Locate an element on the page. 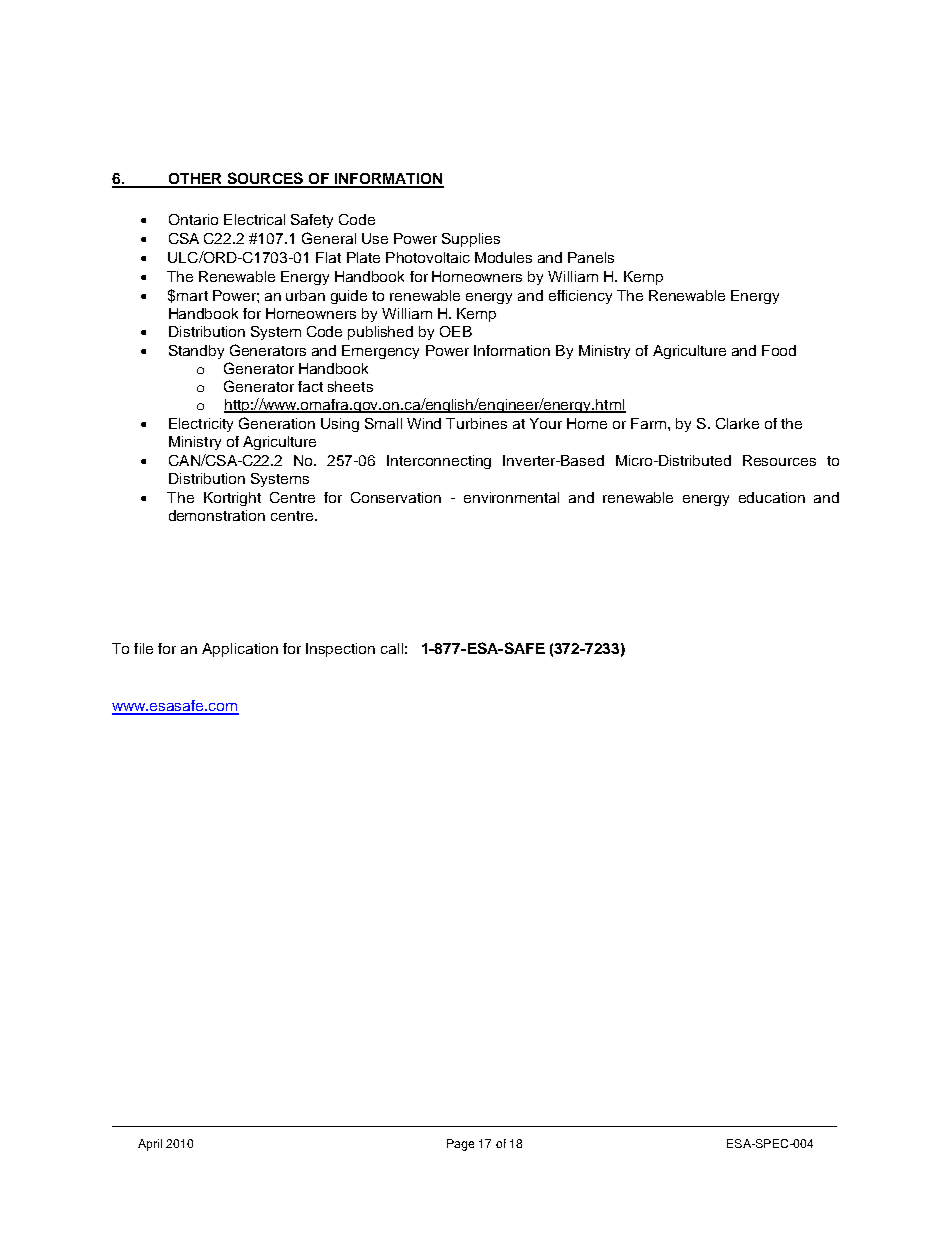  Ontario is located at coordinates (193, 219).
